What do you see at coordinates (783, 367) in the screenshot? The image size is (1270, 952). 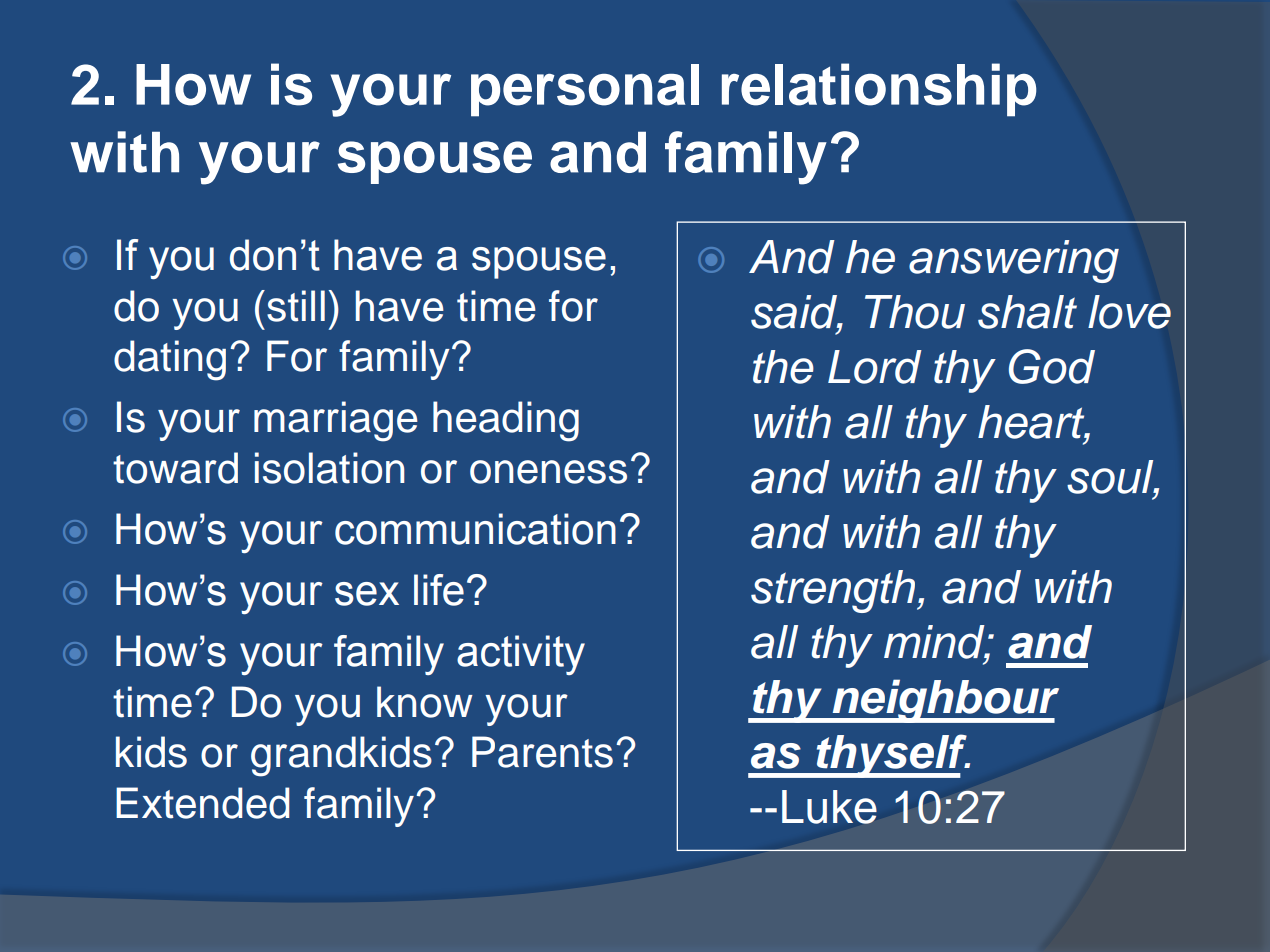 I see `the` at bounding box center [783, 367].
